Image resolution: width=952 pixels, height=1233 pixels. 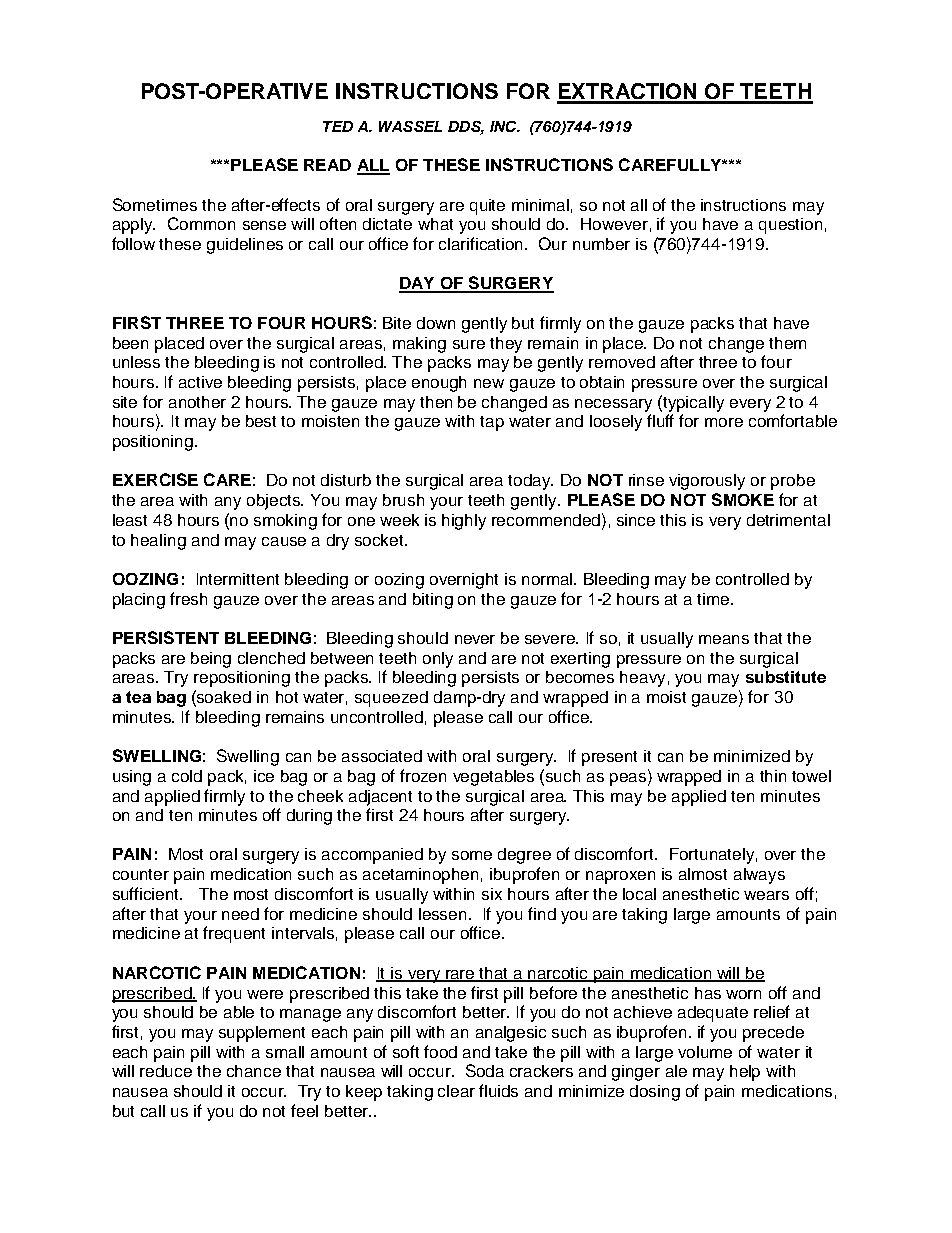 What do you see at coordinates (790, 226) in the image?
I see `question` at bounding box center [790, 226].
